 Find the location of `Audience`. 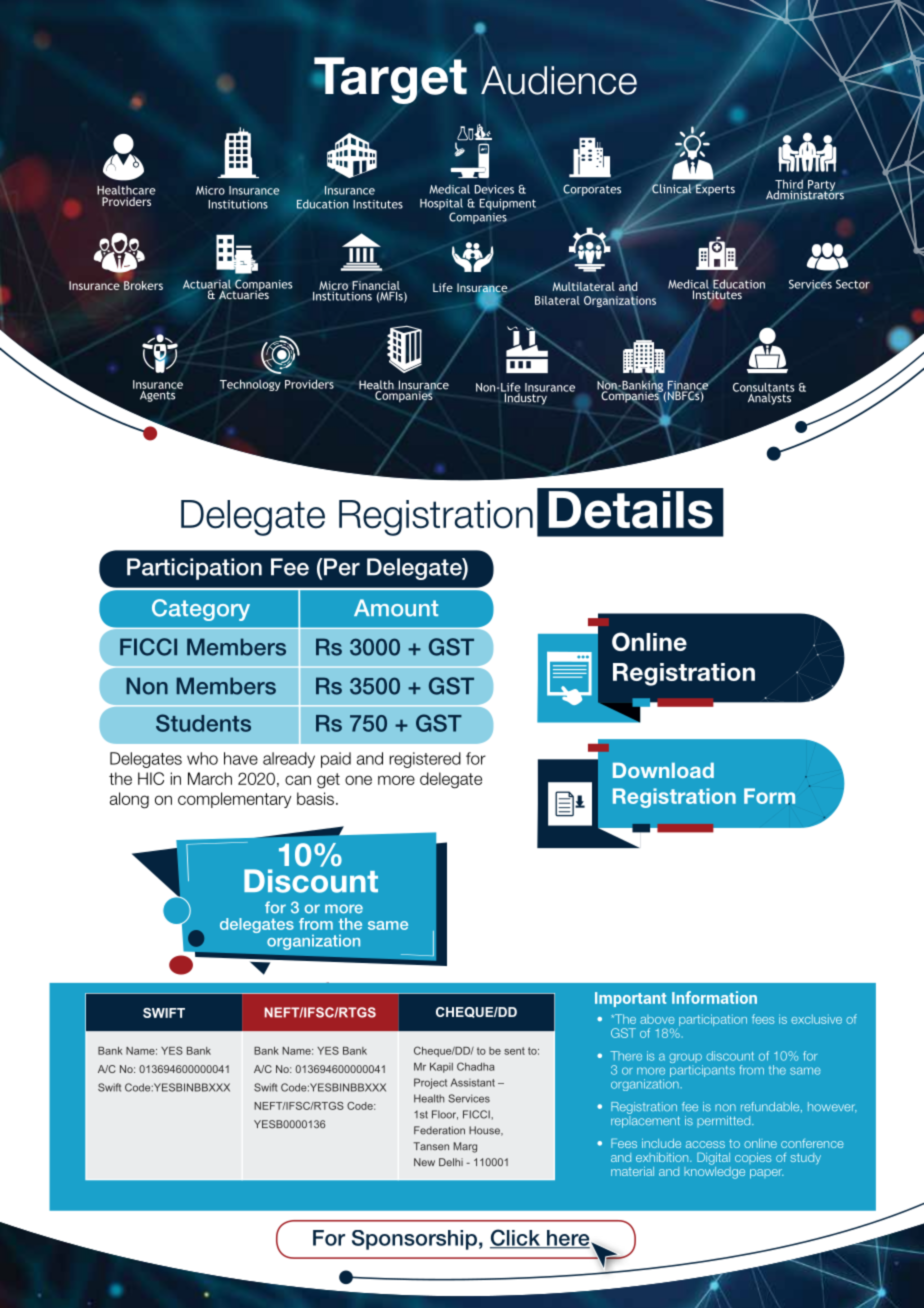

Audience is located at coordinates (559, 80).
